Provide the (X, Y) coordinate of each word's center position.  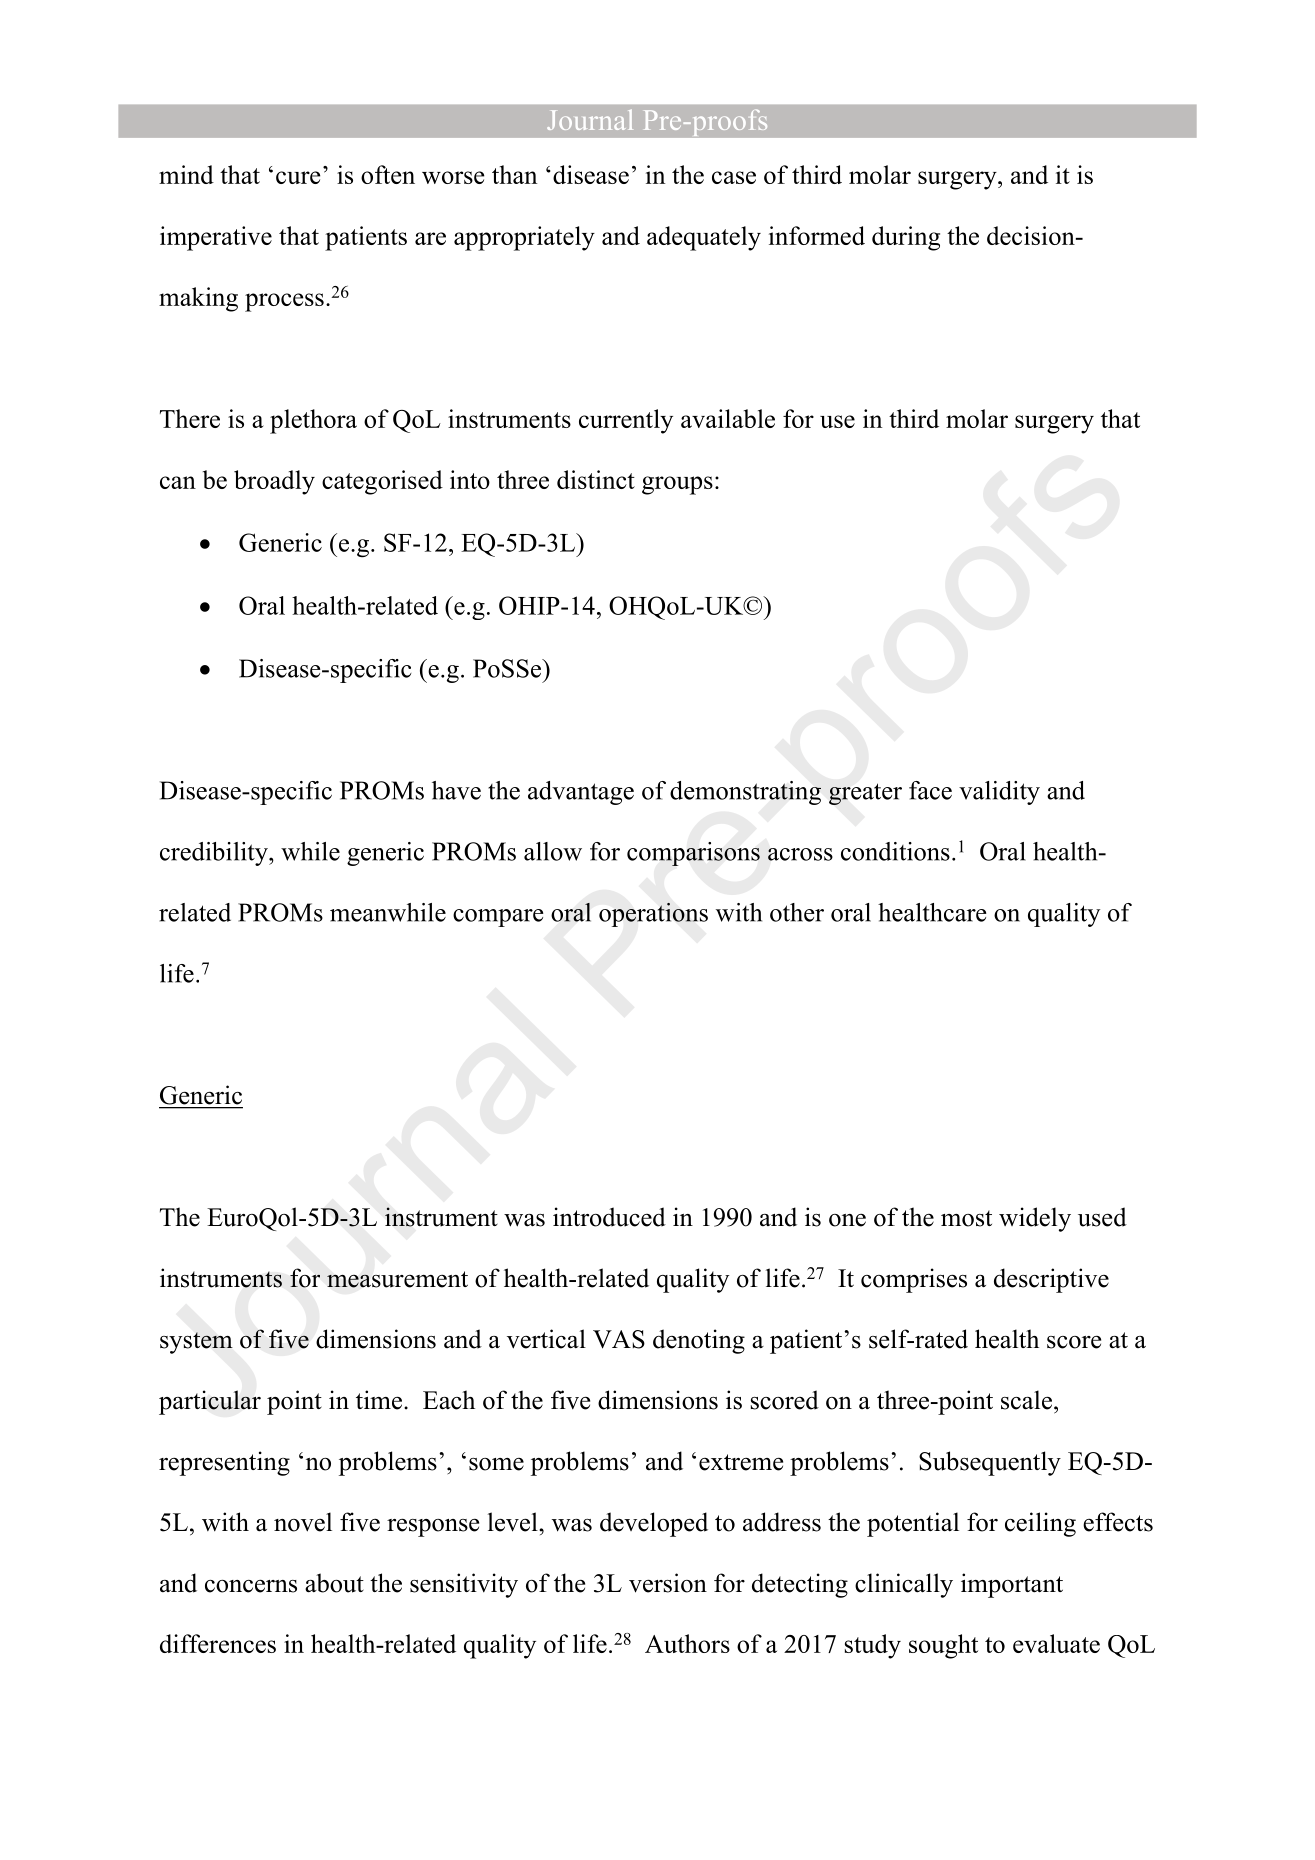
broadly (274, 482)
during (906, 238)
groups (677, 485)
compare (498, 918)
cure (298, 177)
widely (1035, 1219)
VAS (619, 1339)
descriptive (1051, 1280)
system (196, 1343)
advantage (581, 793)
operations (653, 915)
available (728, 418)
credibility (215, 854)
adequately (704, 238)
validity (999, 793)
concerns (251, 1586)
